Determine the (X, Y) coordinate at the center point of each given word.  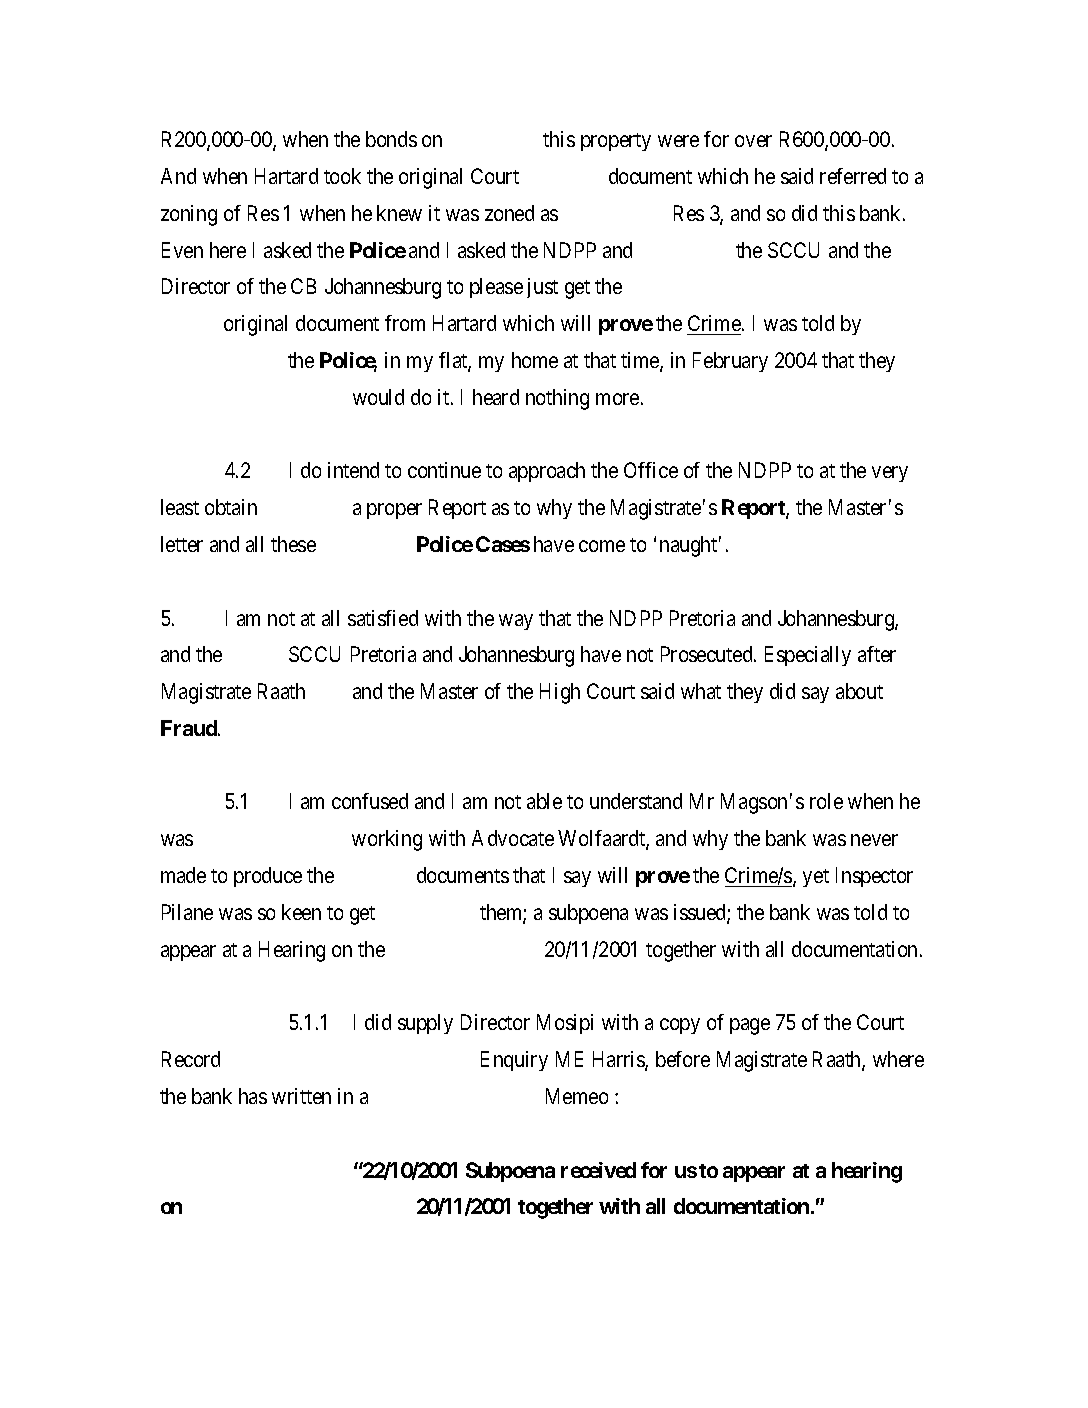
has (253, 1096)
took (342, 176)
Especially (808, 656)
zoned (509, 213)
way (516, 622)
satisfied (383, 618)
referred (853, 176)
